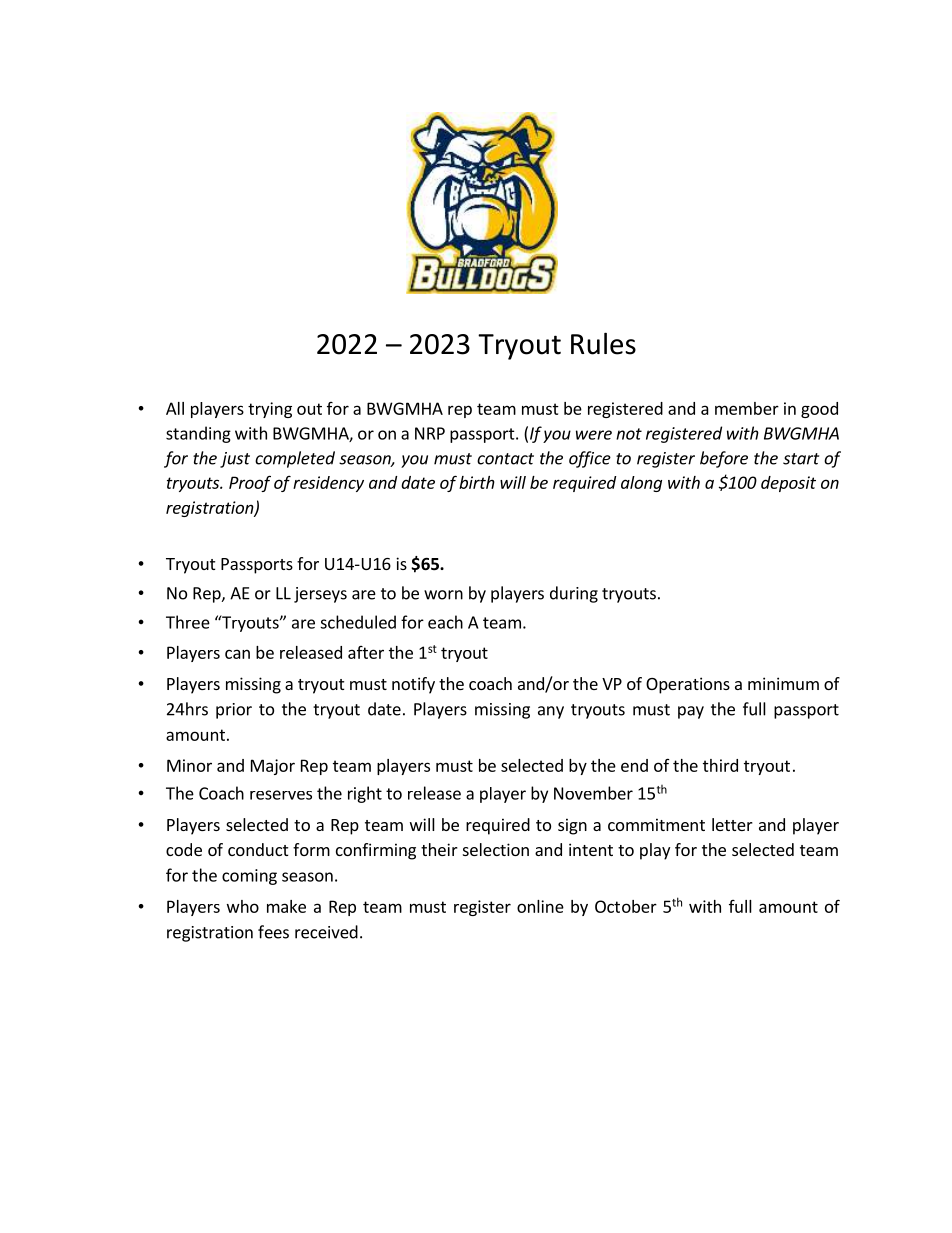 The image size is (952, 1233). Describe the element at coordinates (234, 711) in the page. I see `prior` at that location.
